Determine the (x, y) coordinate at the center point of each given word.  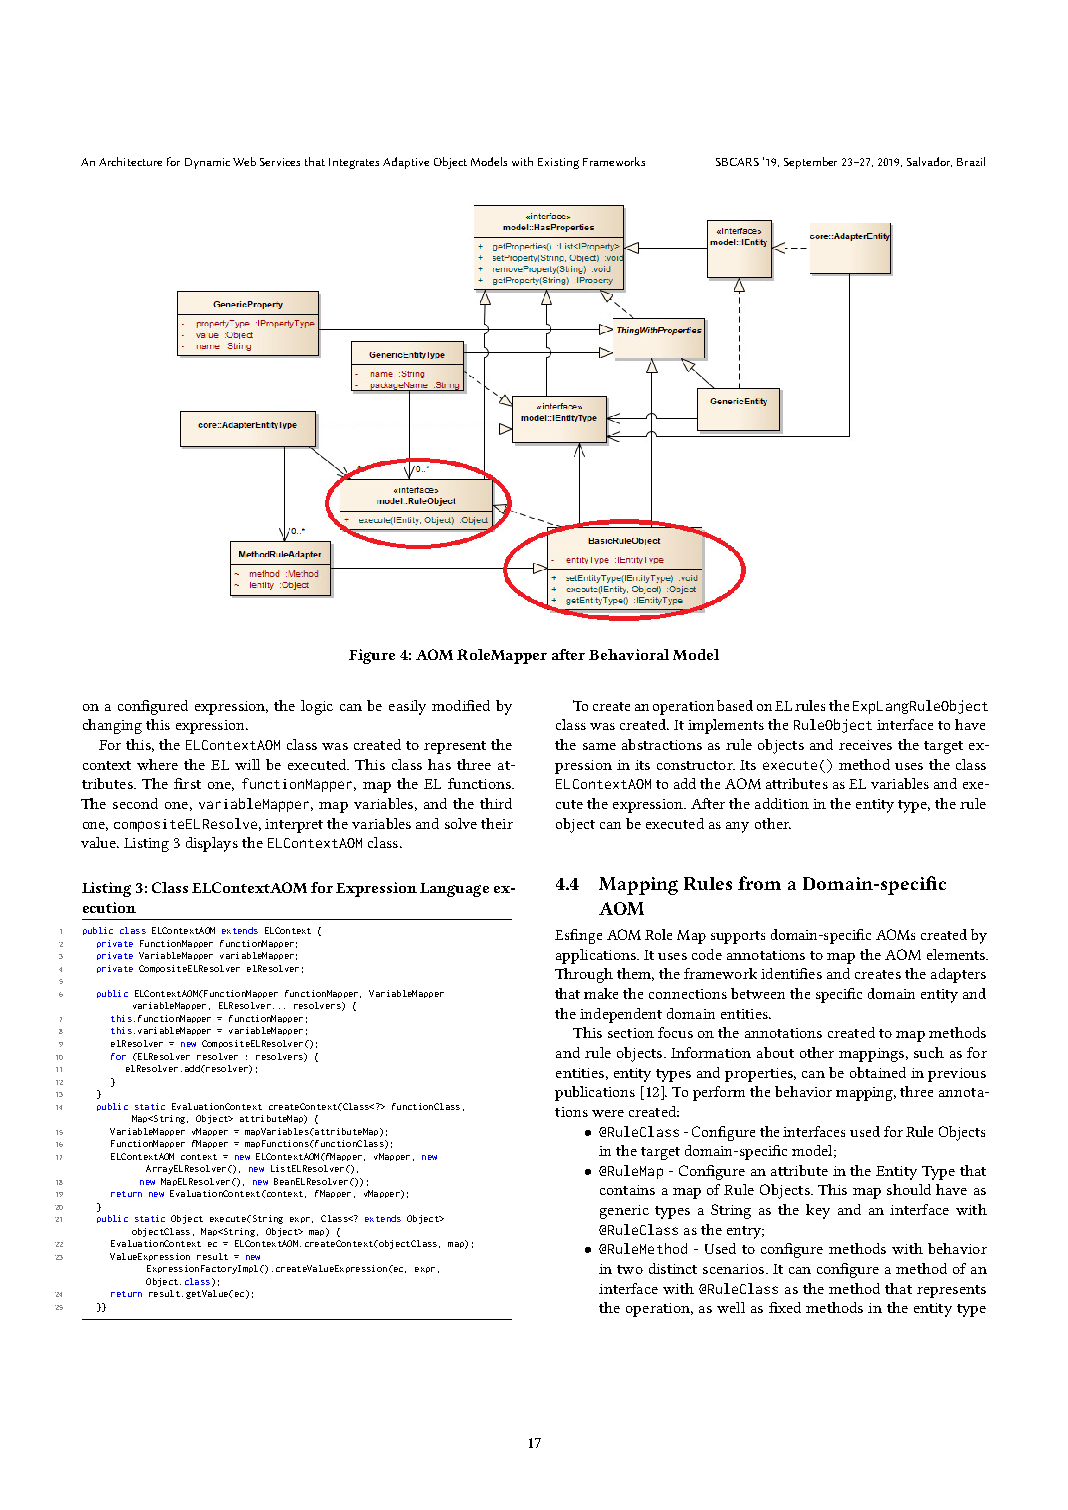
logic (317, 707)
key (818, 1211)
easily (407, 707)
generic (624, 1212)
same (599, 746)
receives (865, 745)
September (810, 163)
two (630, 1269)
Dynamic (207, 163)
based (735, 705)
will (247, 764)
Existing (558, 163)
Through (584, 975)
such (929, 1052)
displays (212, 844)
